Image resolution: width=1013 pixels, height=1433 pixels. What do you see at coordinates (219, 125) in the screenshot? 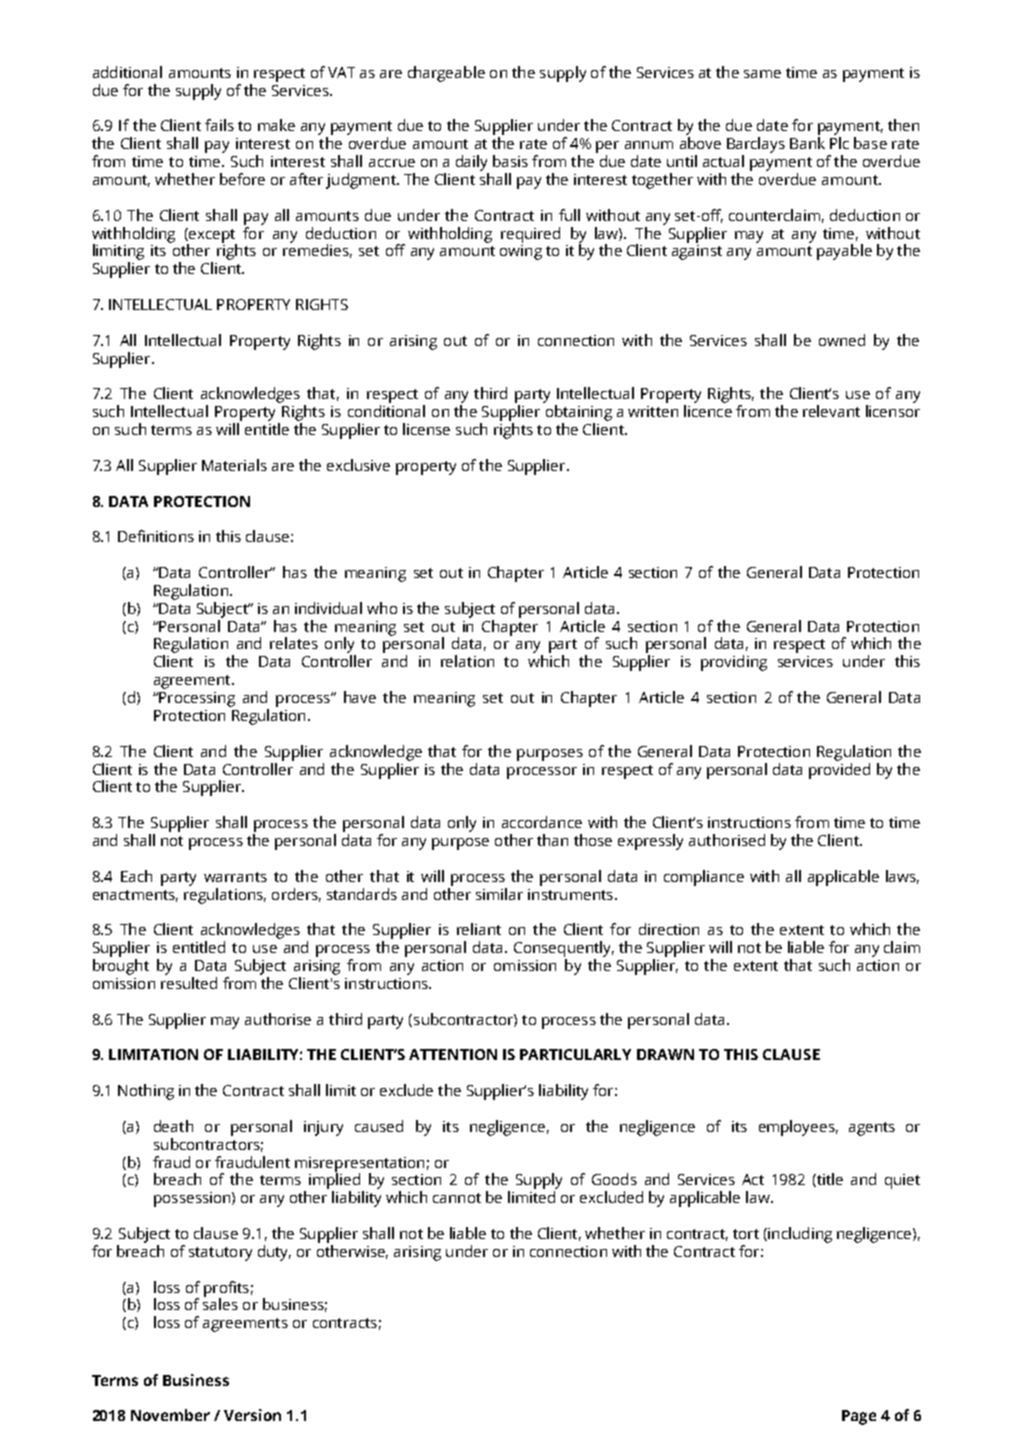
I see `fails` at bounding box center [219, 125].
